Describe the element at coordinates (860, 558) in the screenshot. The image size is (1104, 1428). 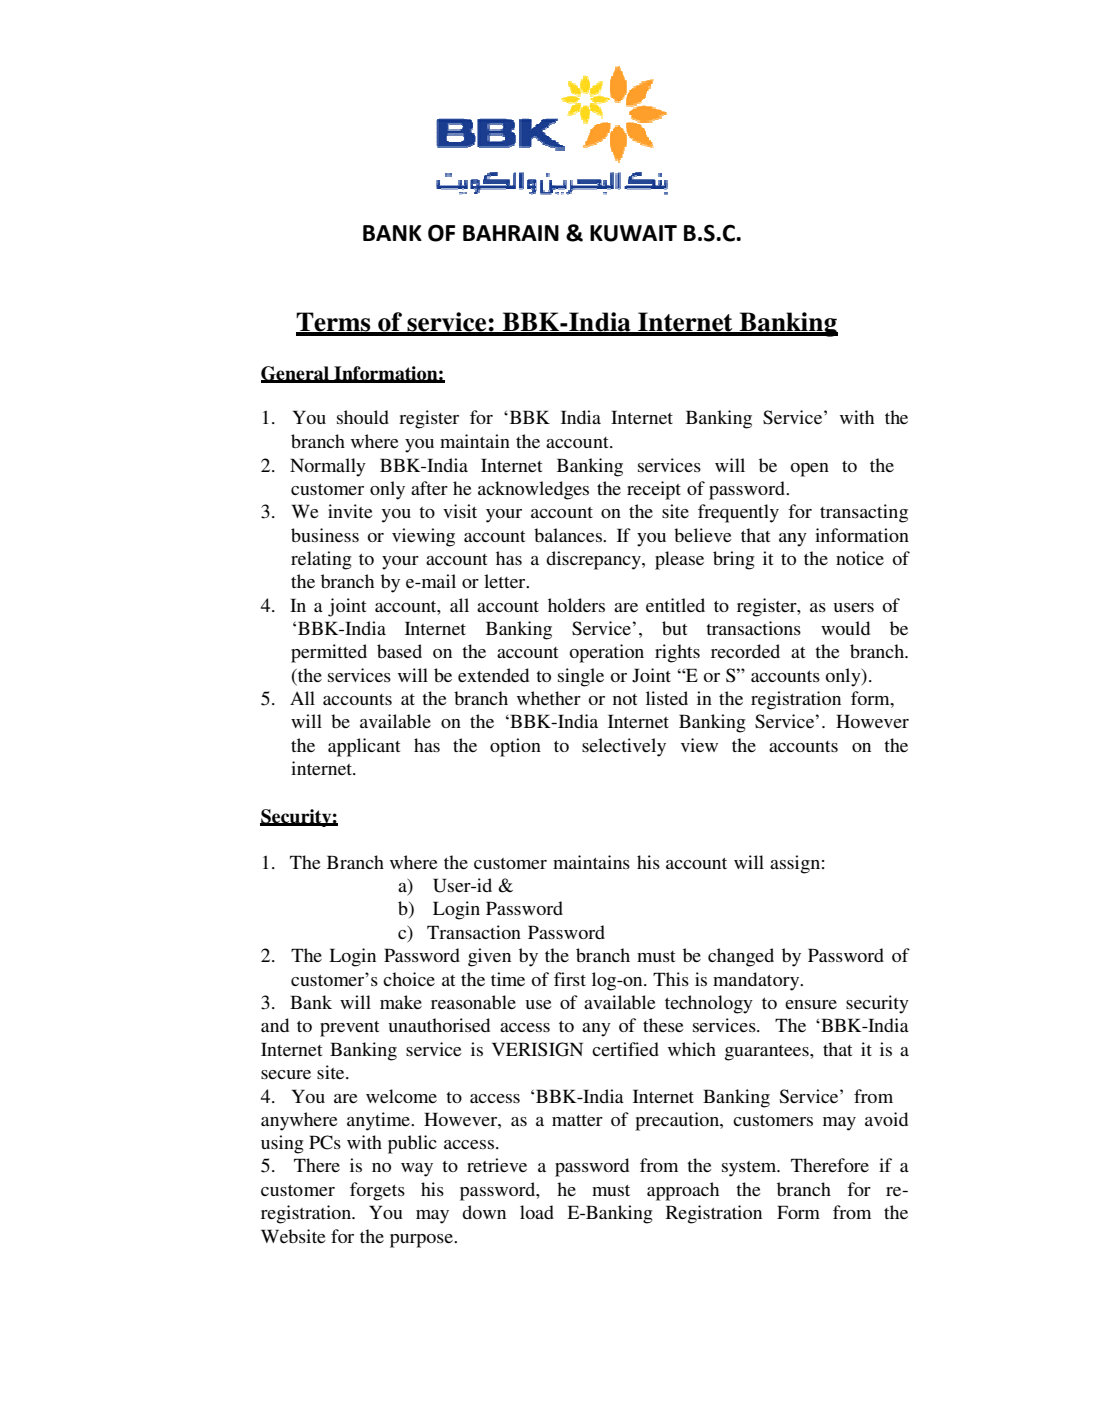
I see `notice` at that location.
